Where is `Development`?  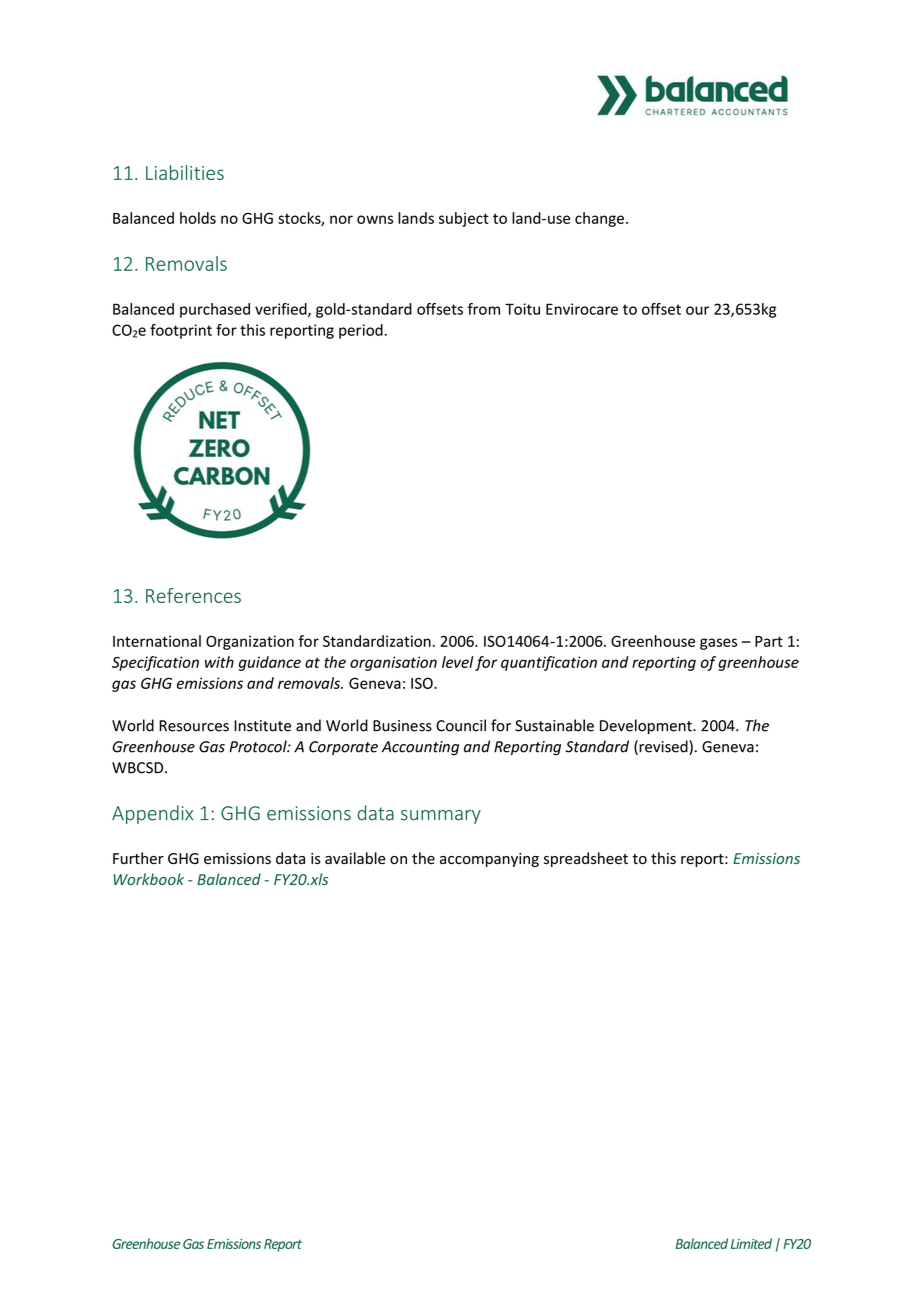 Development is located at coordinates (647, 726).
